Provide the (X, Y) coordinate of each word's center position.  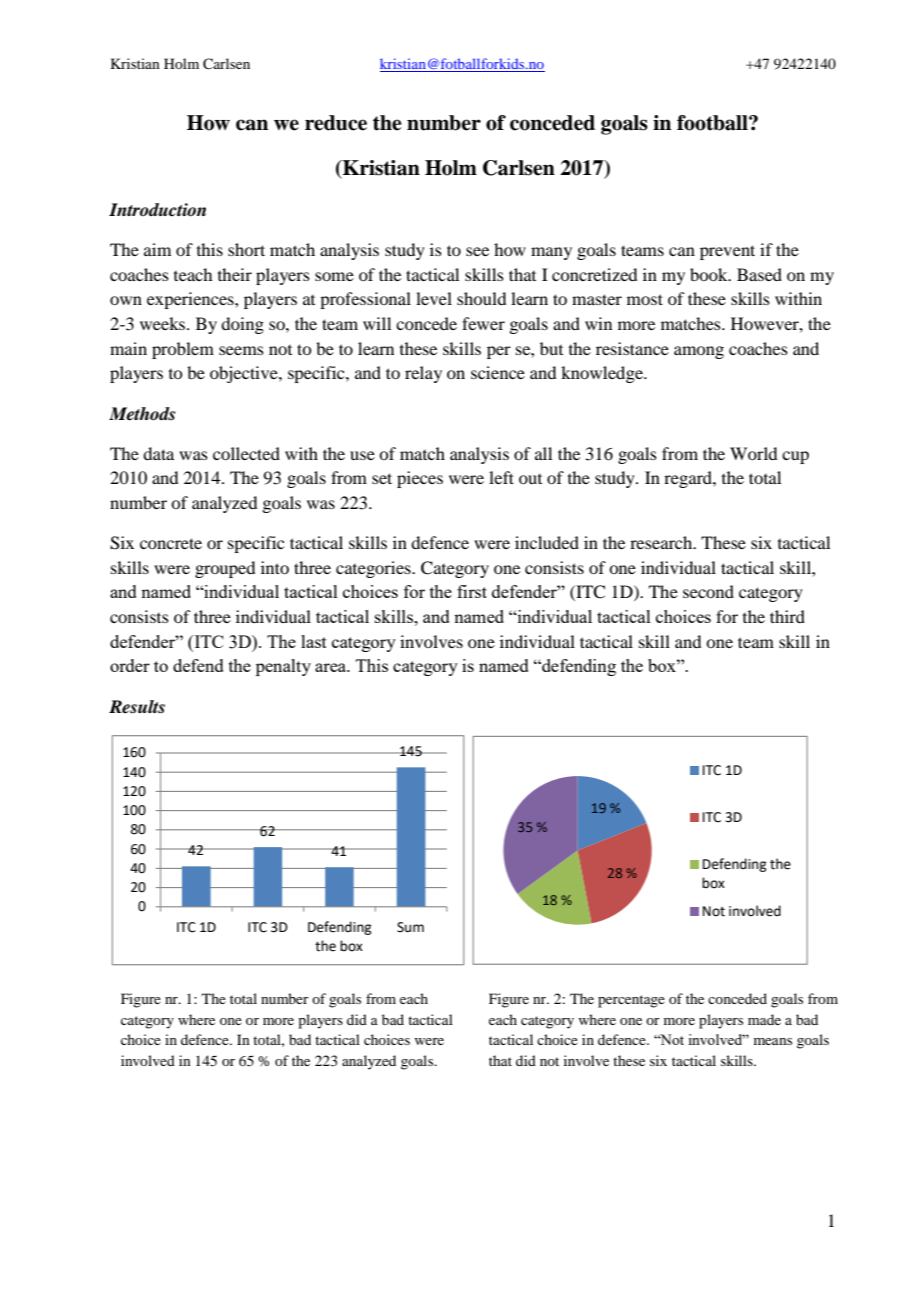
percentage (631, 1001)
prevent (727, 252)
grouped (225, 569)
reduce (336, 123)
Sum (410, 927)
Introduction (157, 210)
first (472, 591)
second (708, 591)
